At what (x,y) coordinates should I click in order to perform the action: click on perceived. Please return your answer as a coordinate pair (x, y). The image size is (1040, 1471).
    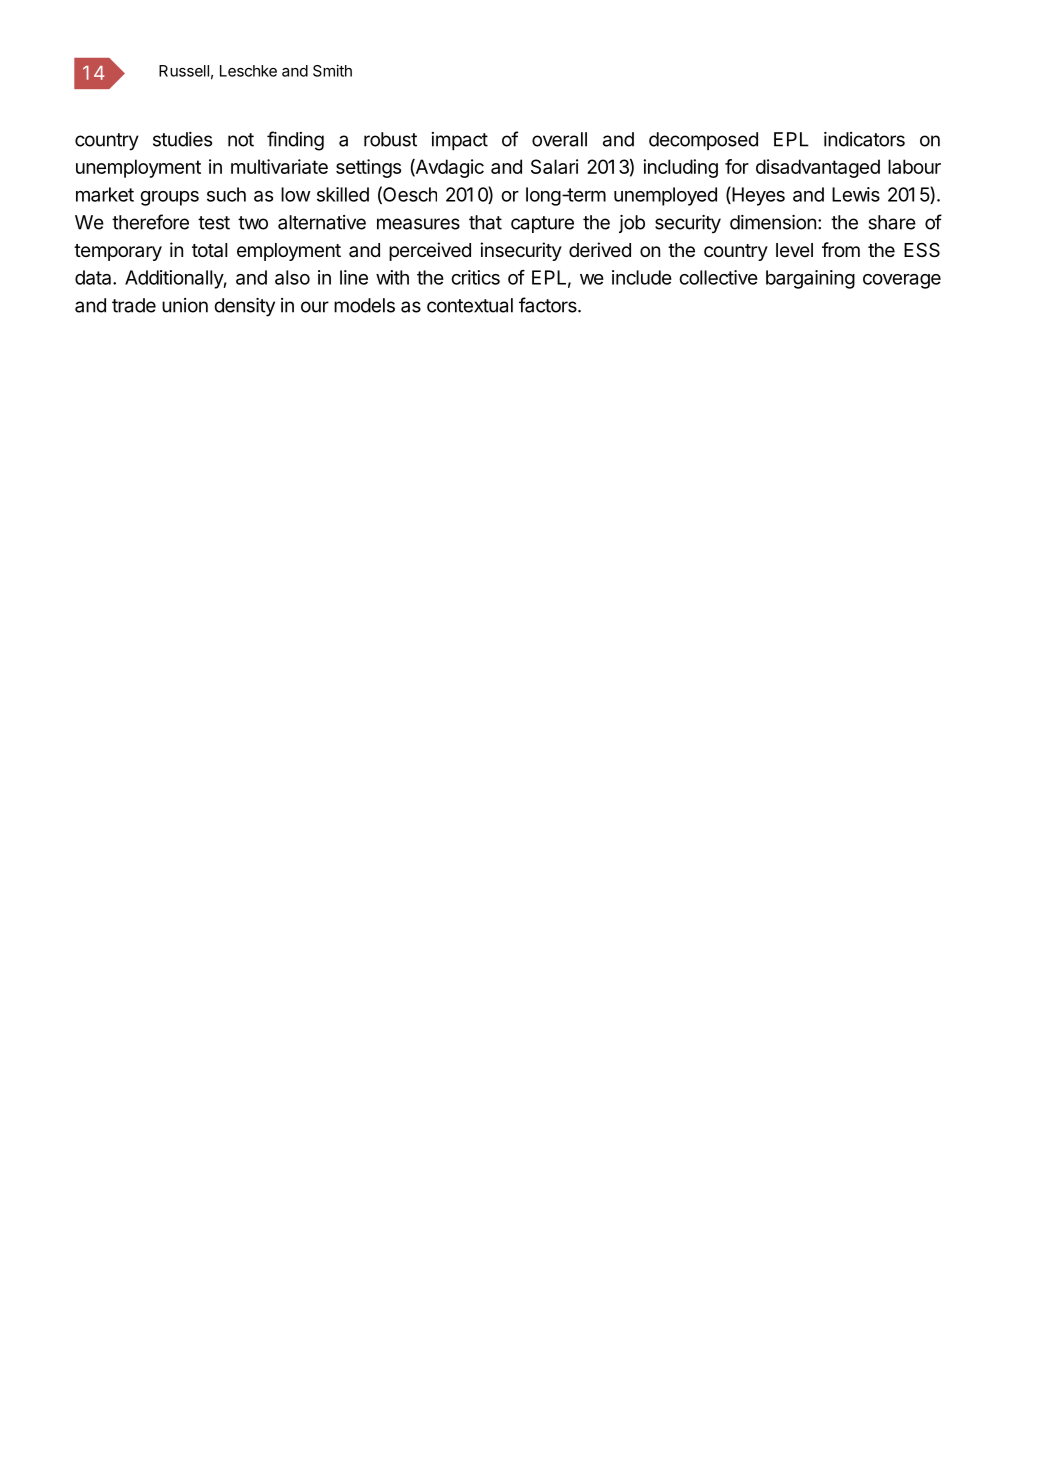
    Looking at the image, I should click on (430, 251).
